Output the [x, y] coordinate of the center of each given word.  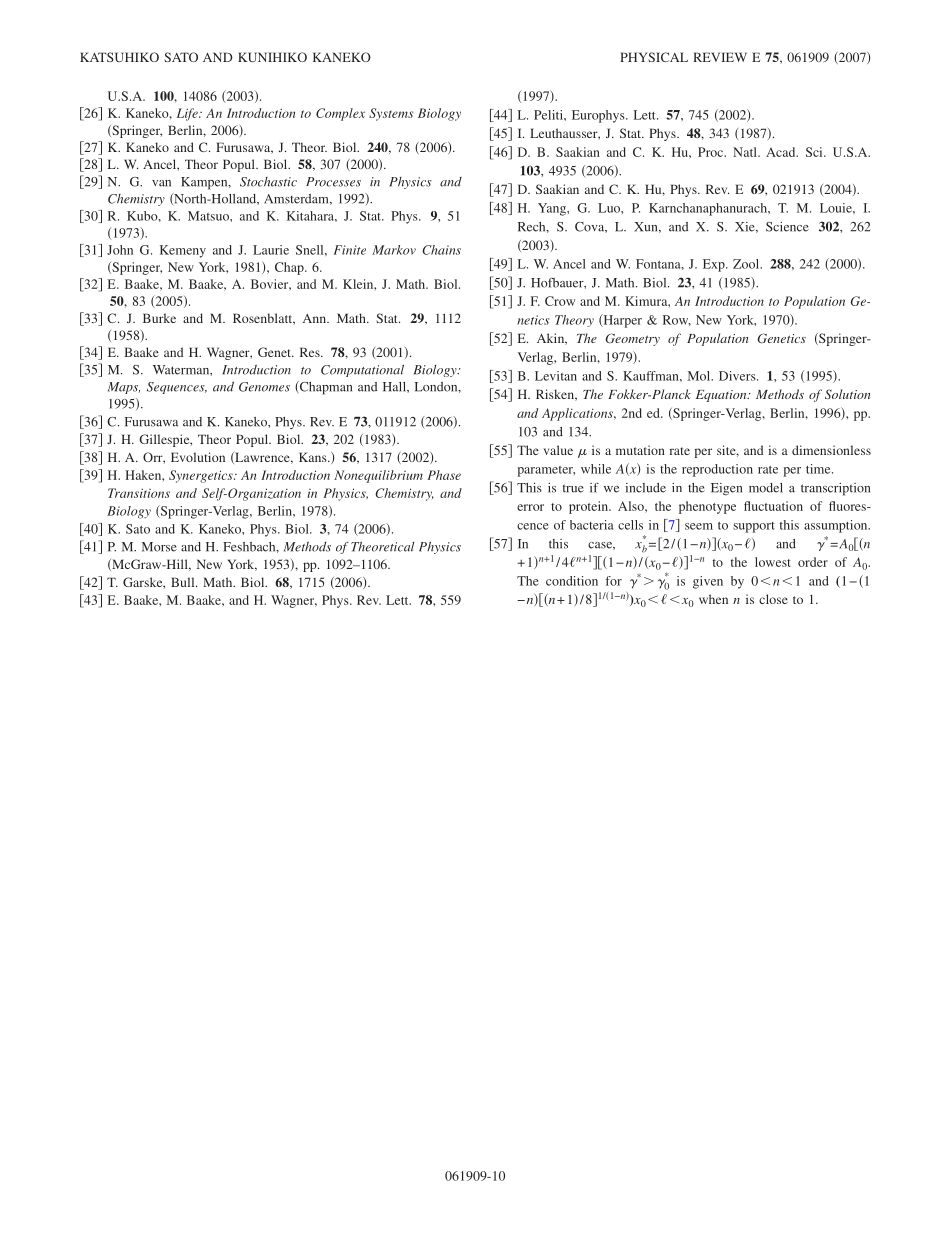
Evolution [198, 457]
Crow [560, 301]
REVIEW [720, 57]
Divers [738, 376]
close [773, 599]
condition [572, 581]
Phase [444, 475]
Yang [553, 209]
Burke [159, 318]
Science [787, 227]
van [161, 183]
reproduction [717, 470]
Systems [391, 114]
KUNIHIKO [272, 57]
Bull [184, 582]
